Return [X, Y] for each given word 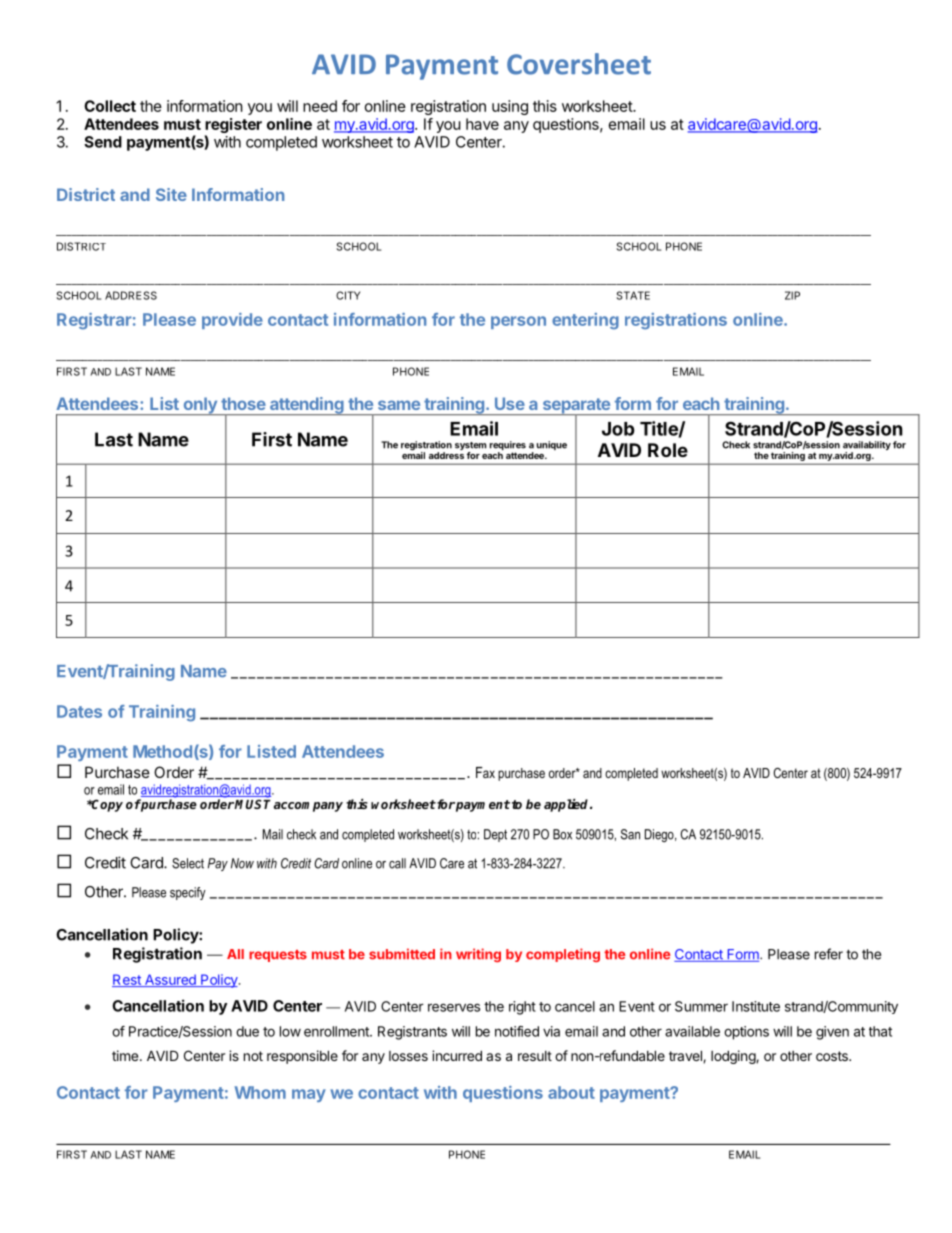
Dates [79, 711]
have [482, 124]
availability [867, 447]
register [233, 127]
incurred [457, 1055]
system [470, 447]
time [126, 1055]
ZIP [792, 295]
